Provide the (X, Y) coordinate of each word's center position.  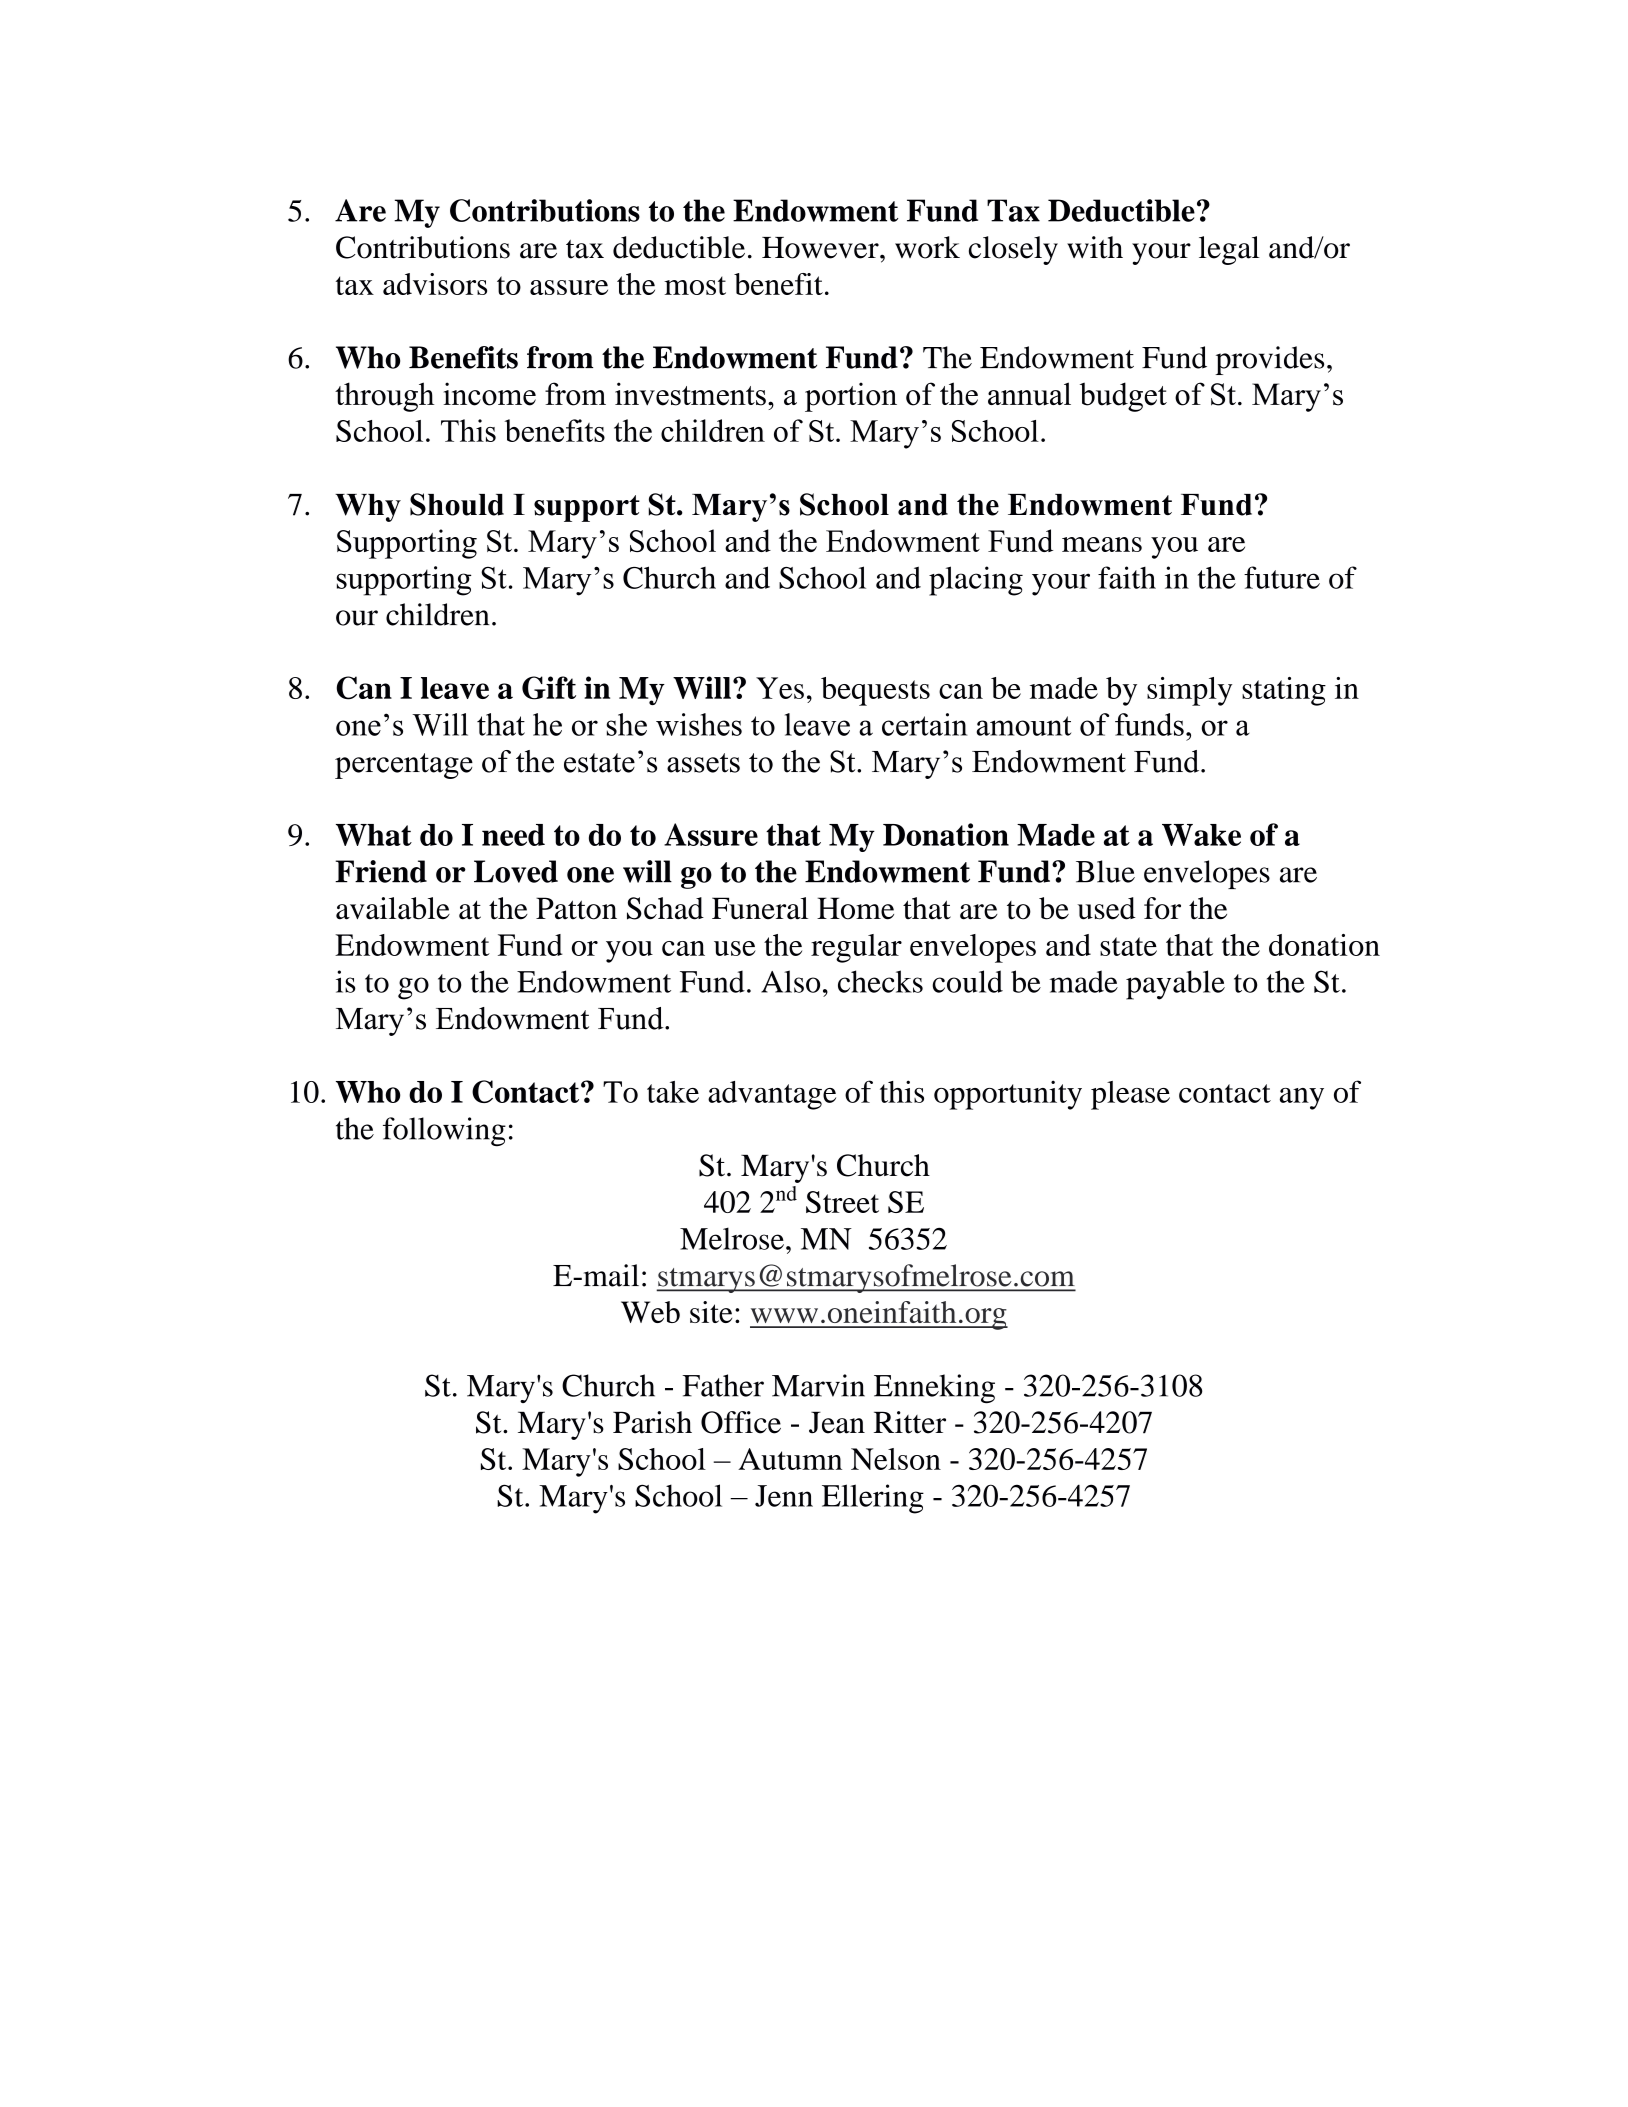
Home (855, 908)
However (821, 248)
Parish (652, 1422)
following (444, 1132)
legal (1229, 250)
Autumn (790, 1459)
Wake (1201, 835)
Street (842, 1202)
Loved (516, 871)
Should (457, 504)
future (1282, 577)
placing (976, 581)
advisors (435, 284)
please (1130, 1095)
